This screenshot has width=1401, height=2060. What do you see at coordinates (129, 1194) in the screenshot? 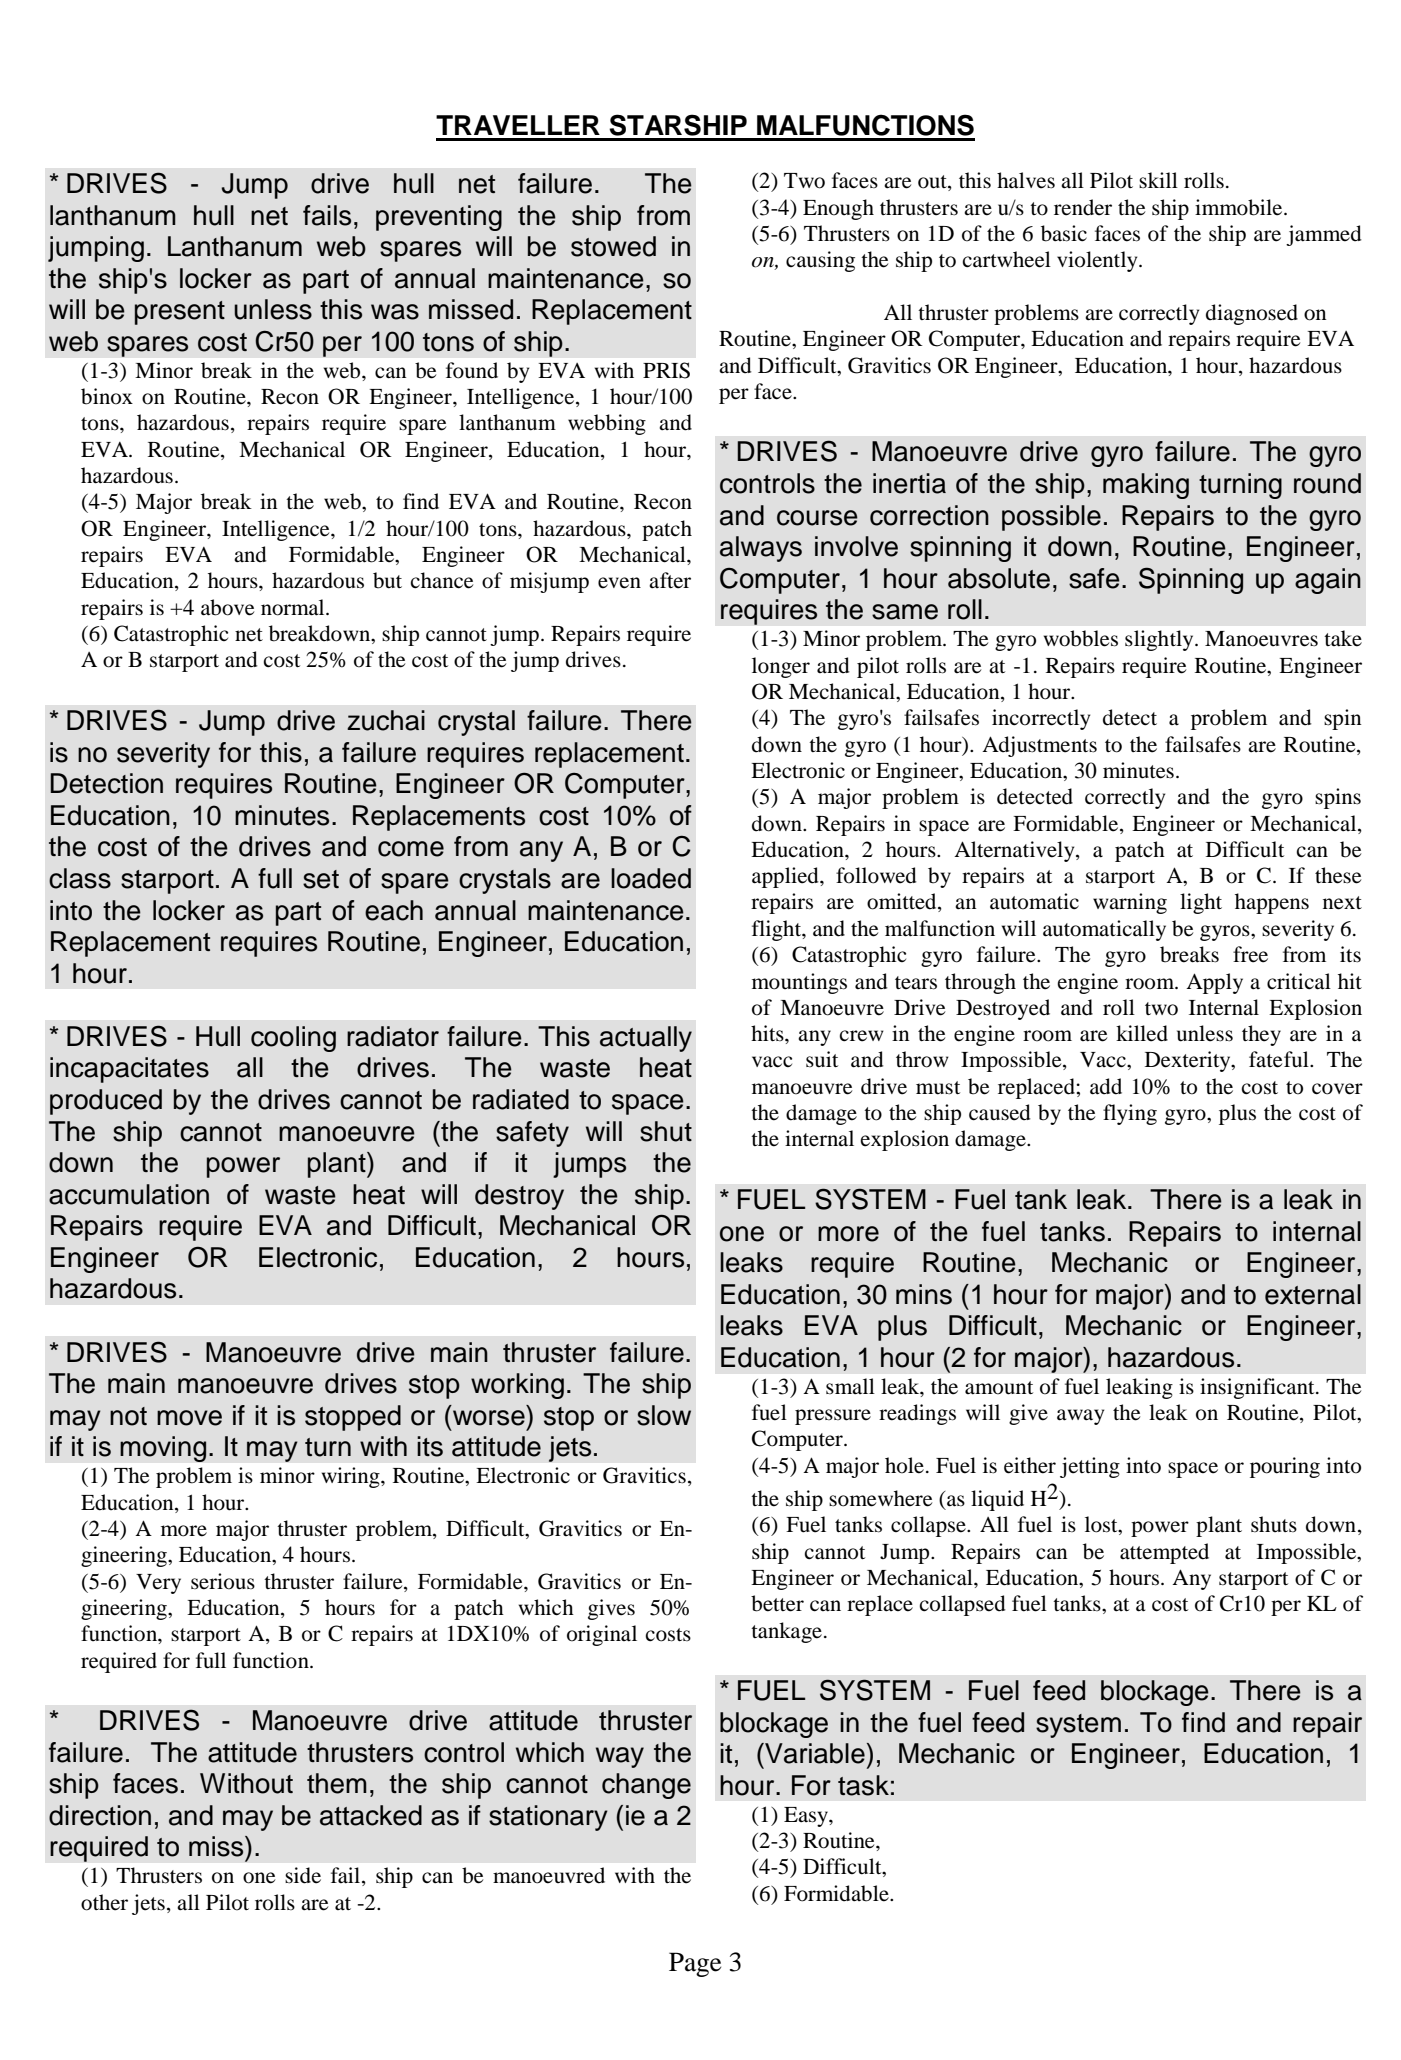
I see `accumulation` at bounding box center [129, 1194].
